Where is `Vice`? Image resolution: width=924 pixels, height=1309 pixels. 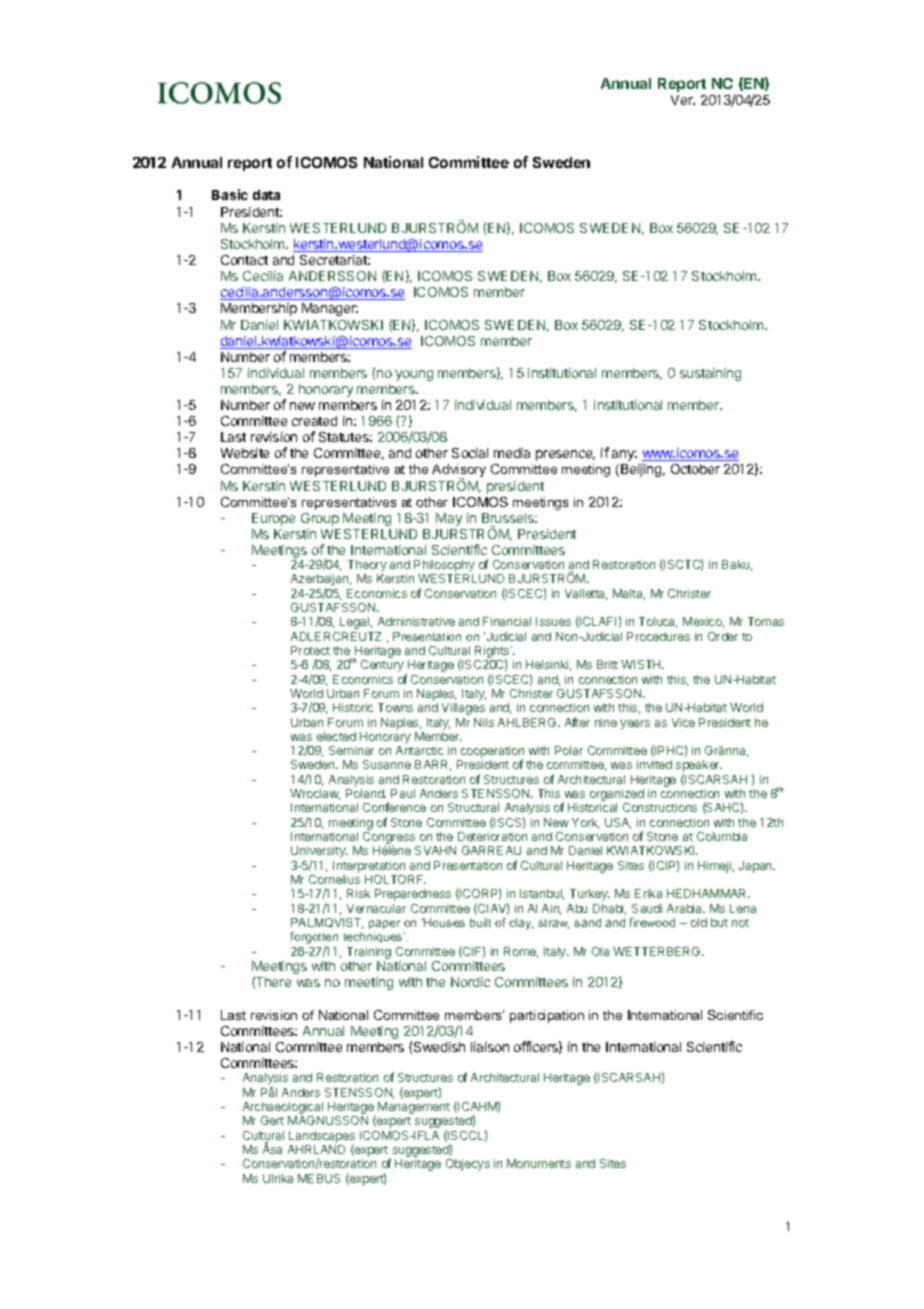
Vice is located at coordinates (683, 722).
